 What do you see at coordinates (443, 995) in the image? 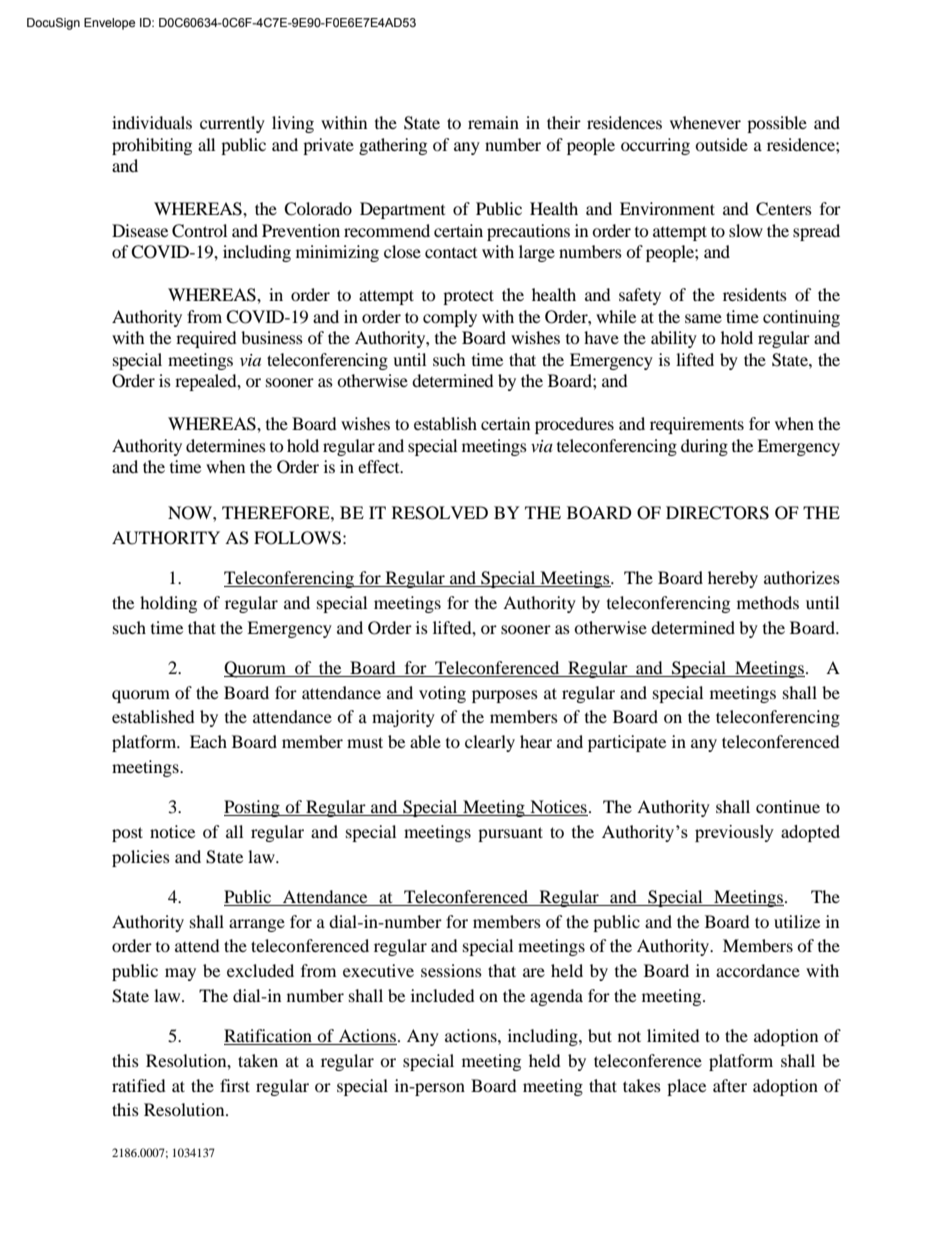
I see `included` at bounding box center [443, 995].
